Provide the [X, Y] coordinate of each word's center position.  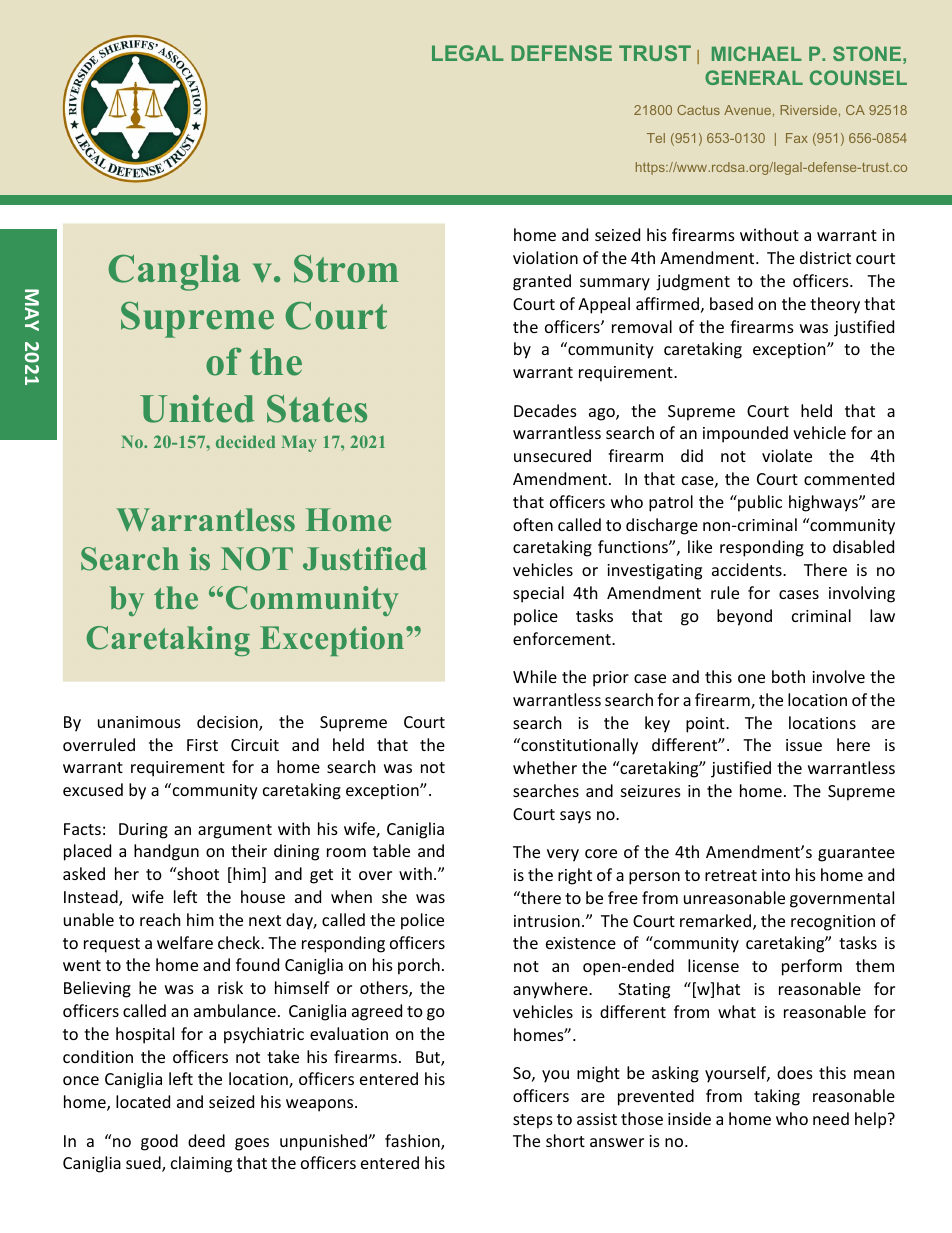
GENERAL [754, 77]
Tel [656, 138]
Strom [346, 269]
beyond [744, 617]
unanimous [139, 722]
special [538, 594]
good [159, 1142]
